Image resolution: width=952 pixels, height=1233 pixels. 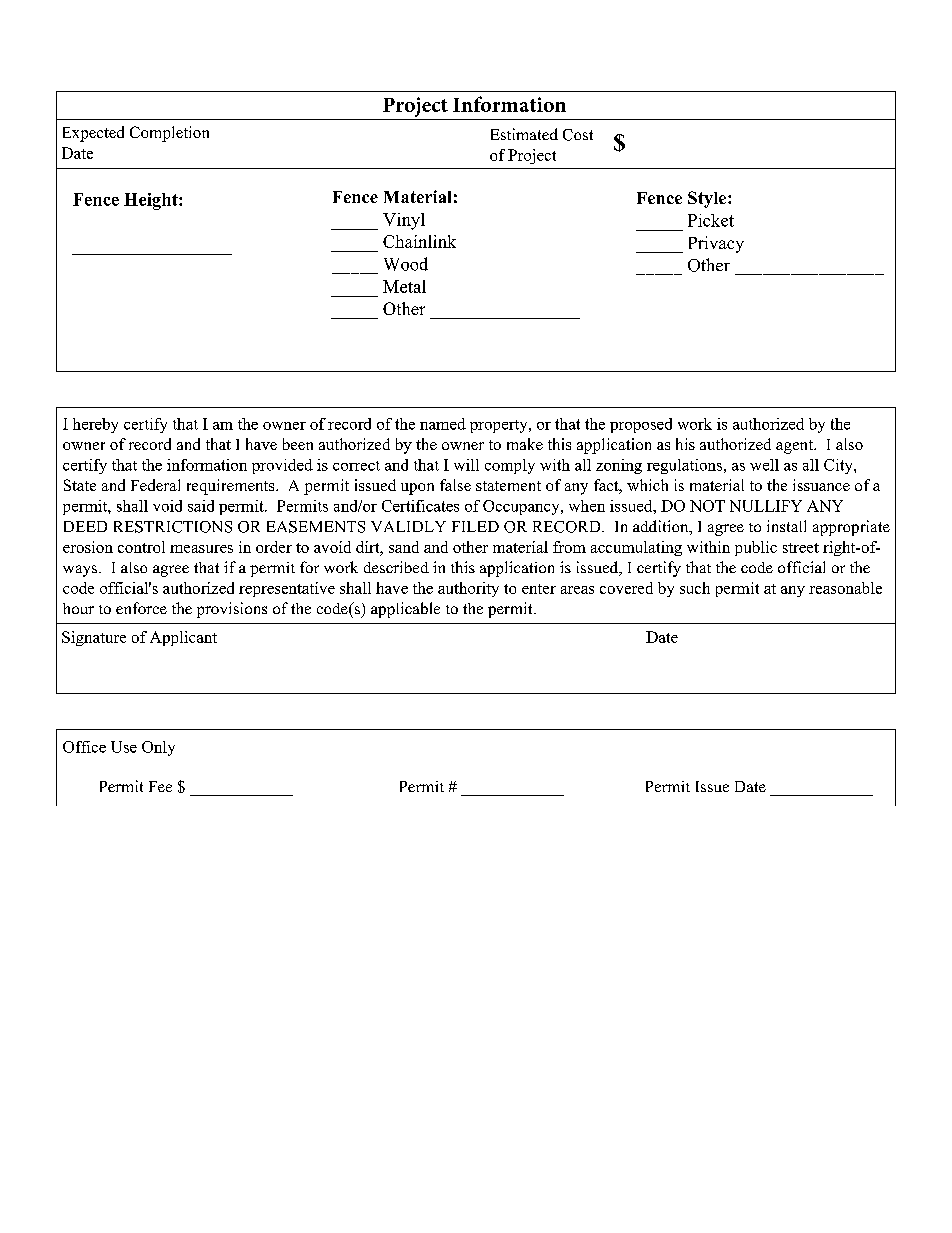 What do you see at coordinates (169, 134) in the page?
I see `Completion` at bounding box center [169, 134].
